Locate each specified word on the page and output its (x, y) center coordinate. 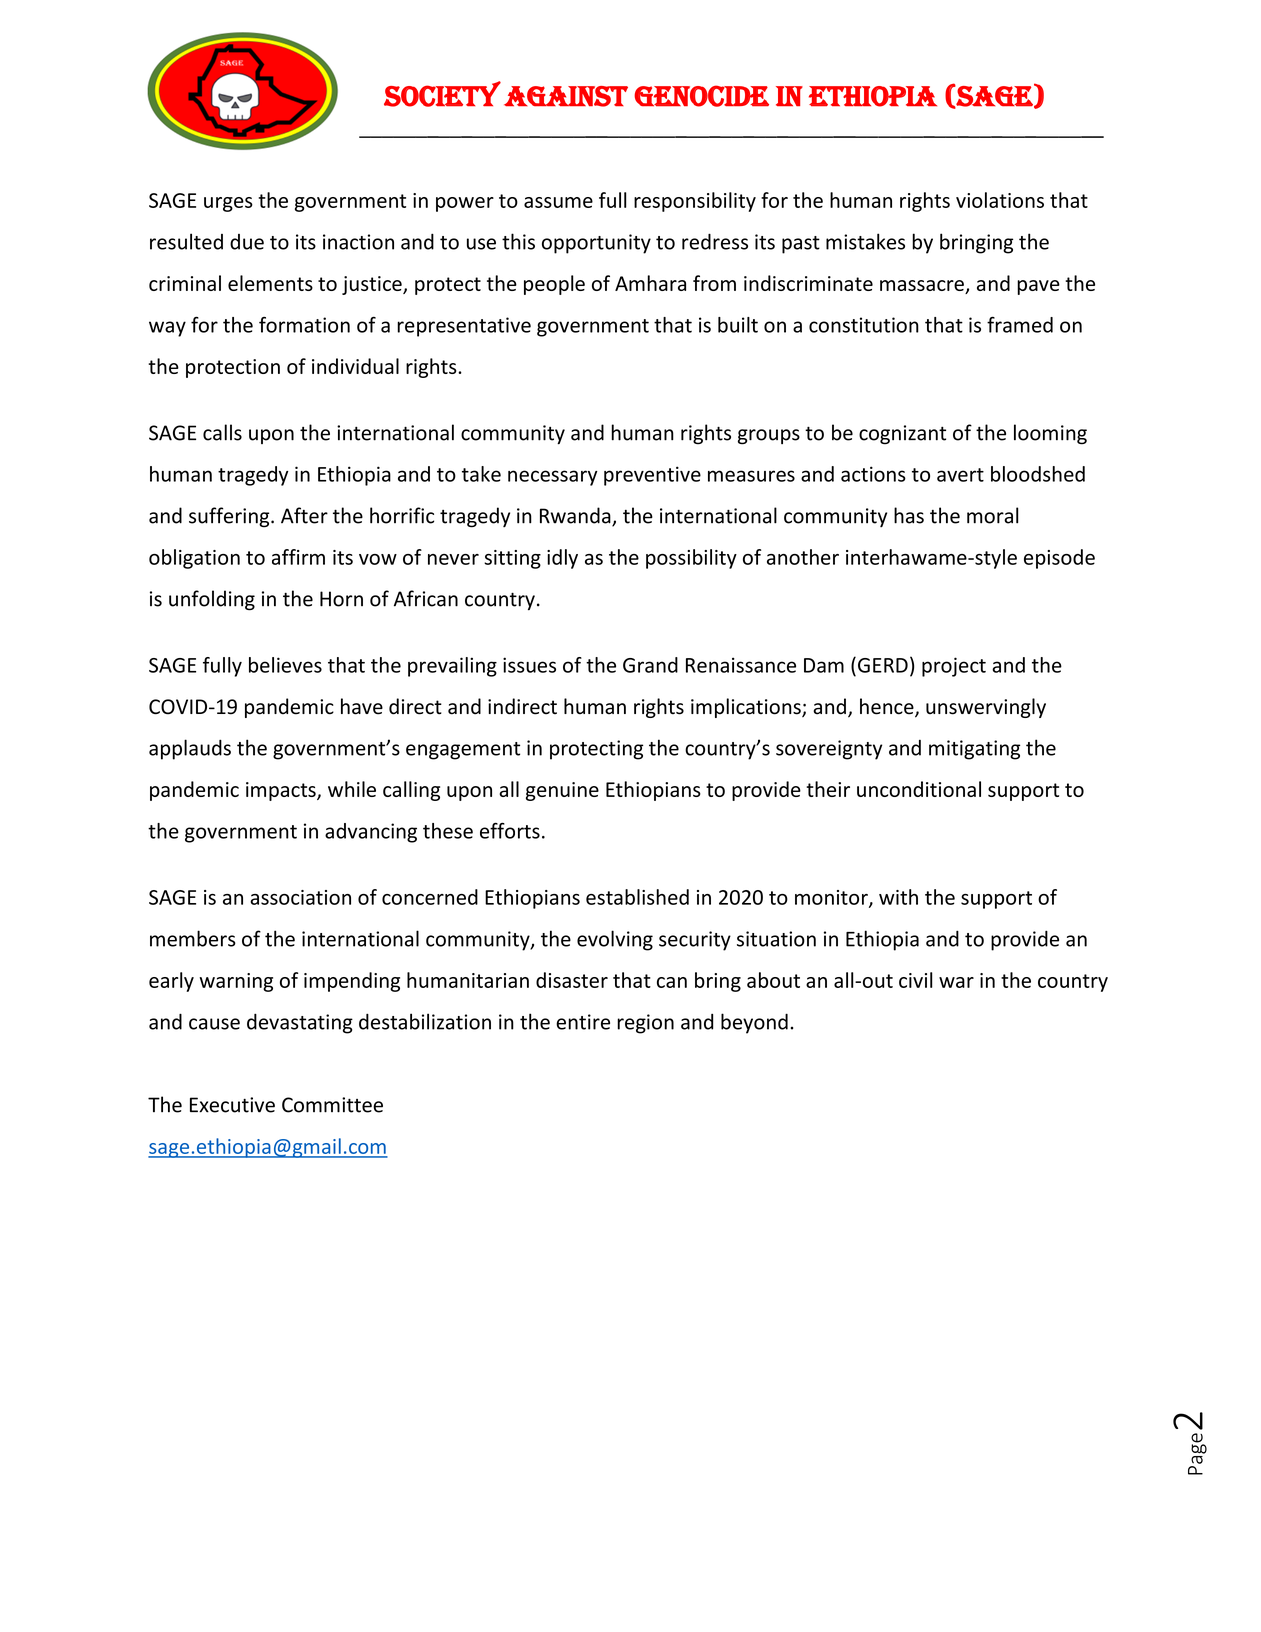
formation (304, 325)
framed (1020, 324)
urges (228, 204)
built (738, 325)
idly (562, 559)
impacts (282, 791)
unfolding (212, 600)
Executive (232, 1105)
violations (1000, 200)
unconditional (919, 789)
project (954, 667)
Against (566, 96)
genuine (562, 791)
